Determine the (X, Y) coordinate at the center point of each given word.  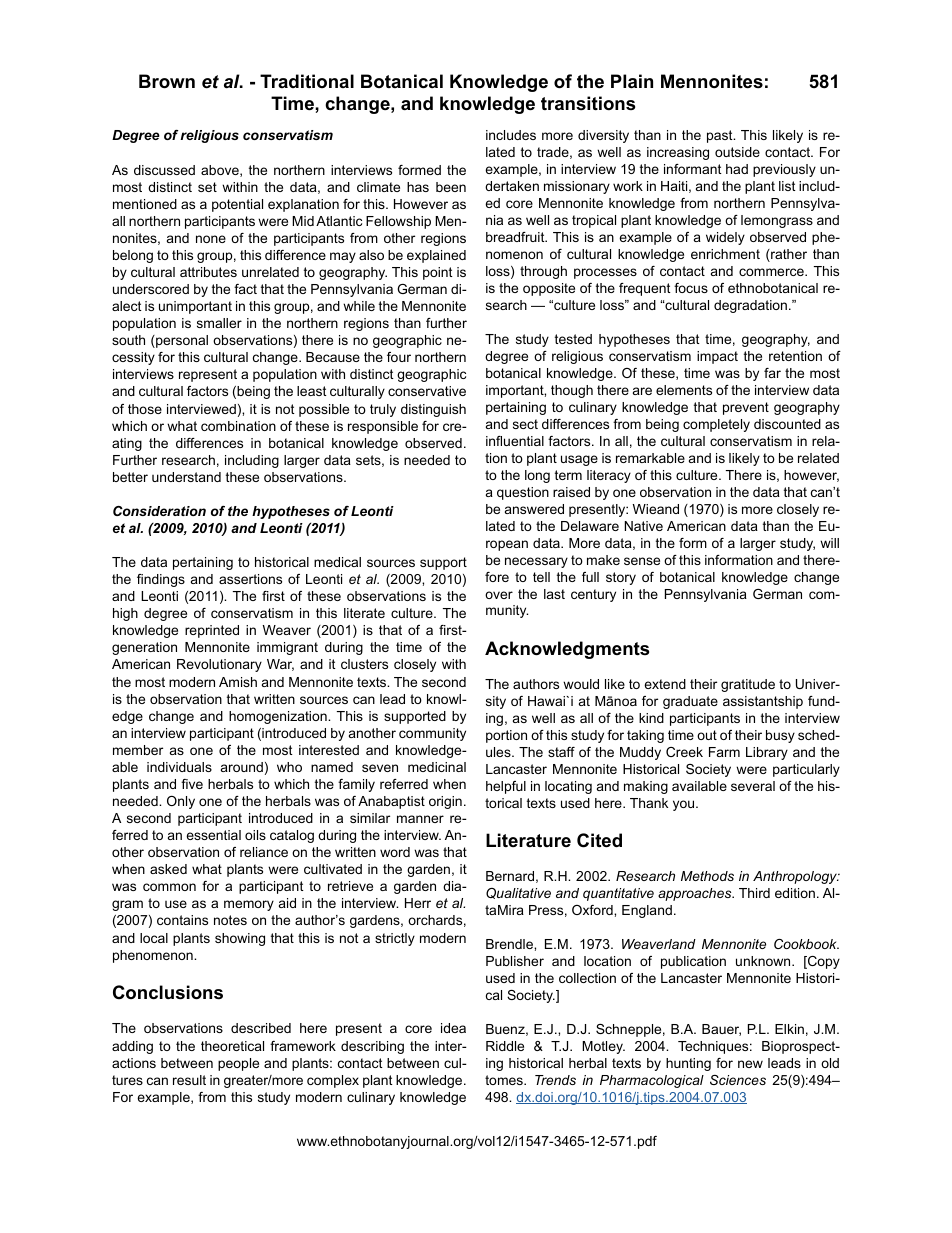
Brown (167, 81)
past (721, 136)
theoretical (232, 1046)
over (499, 595)
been (451, 187)
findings (161, 580)
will (829, 543)
